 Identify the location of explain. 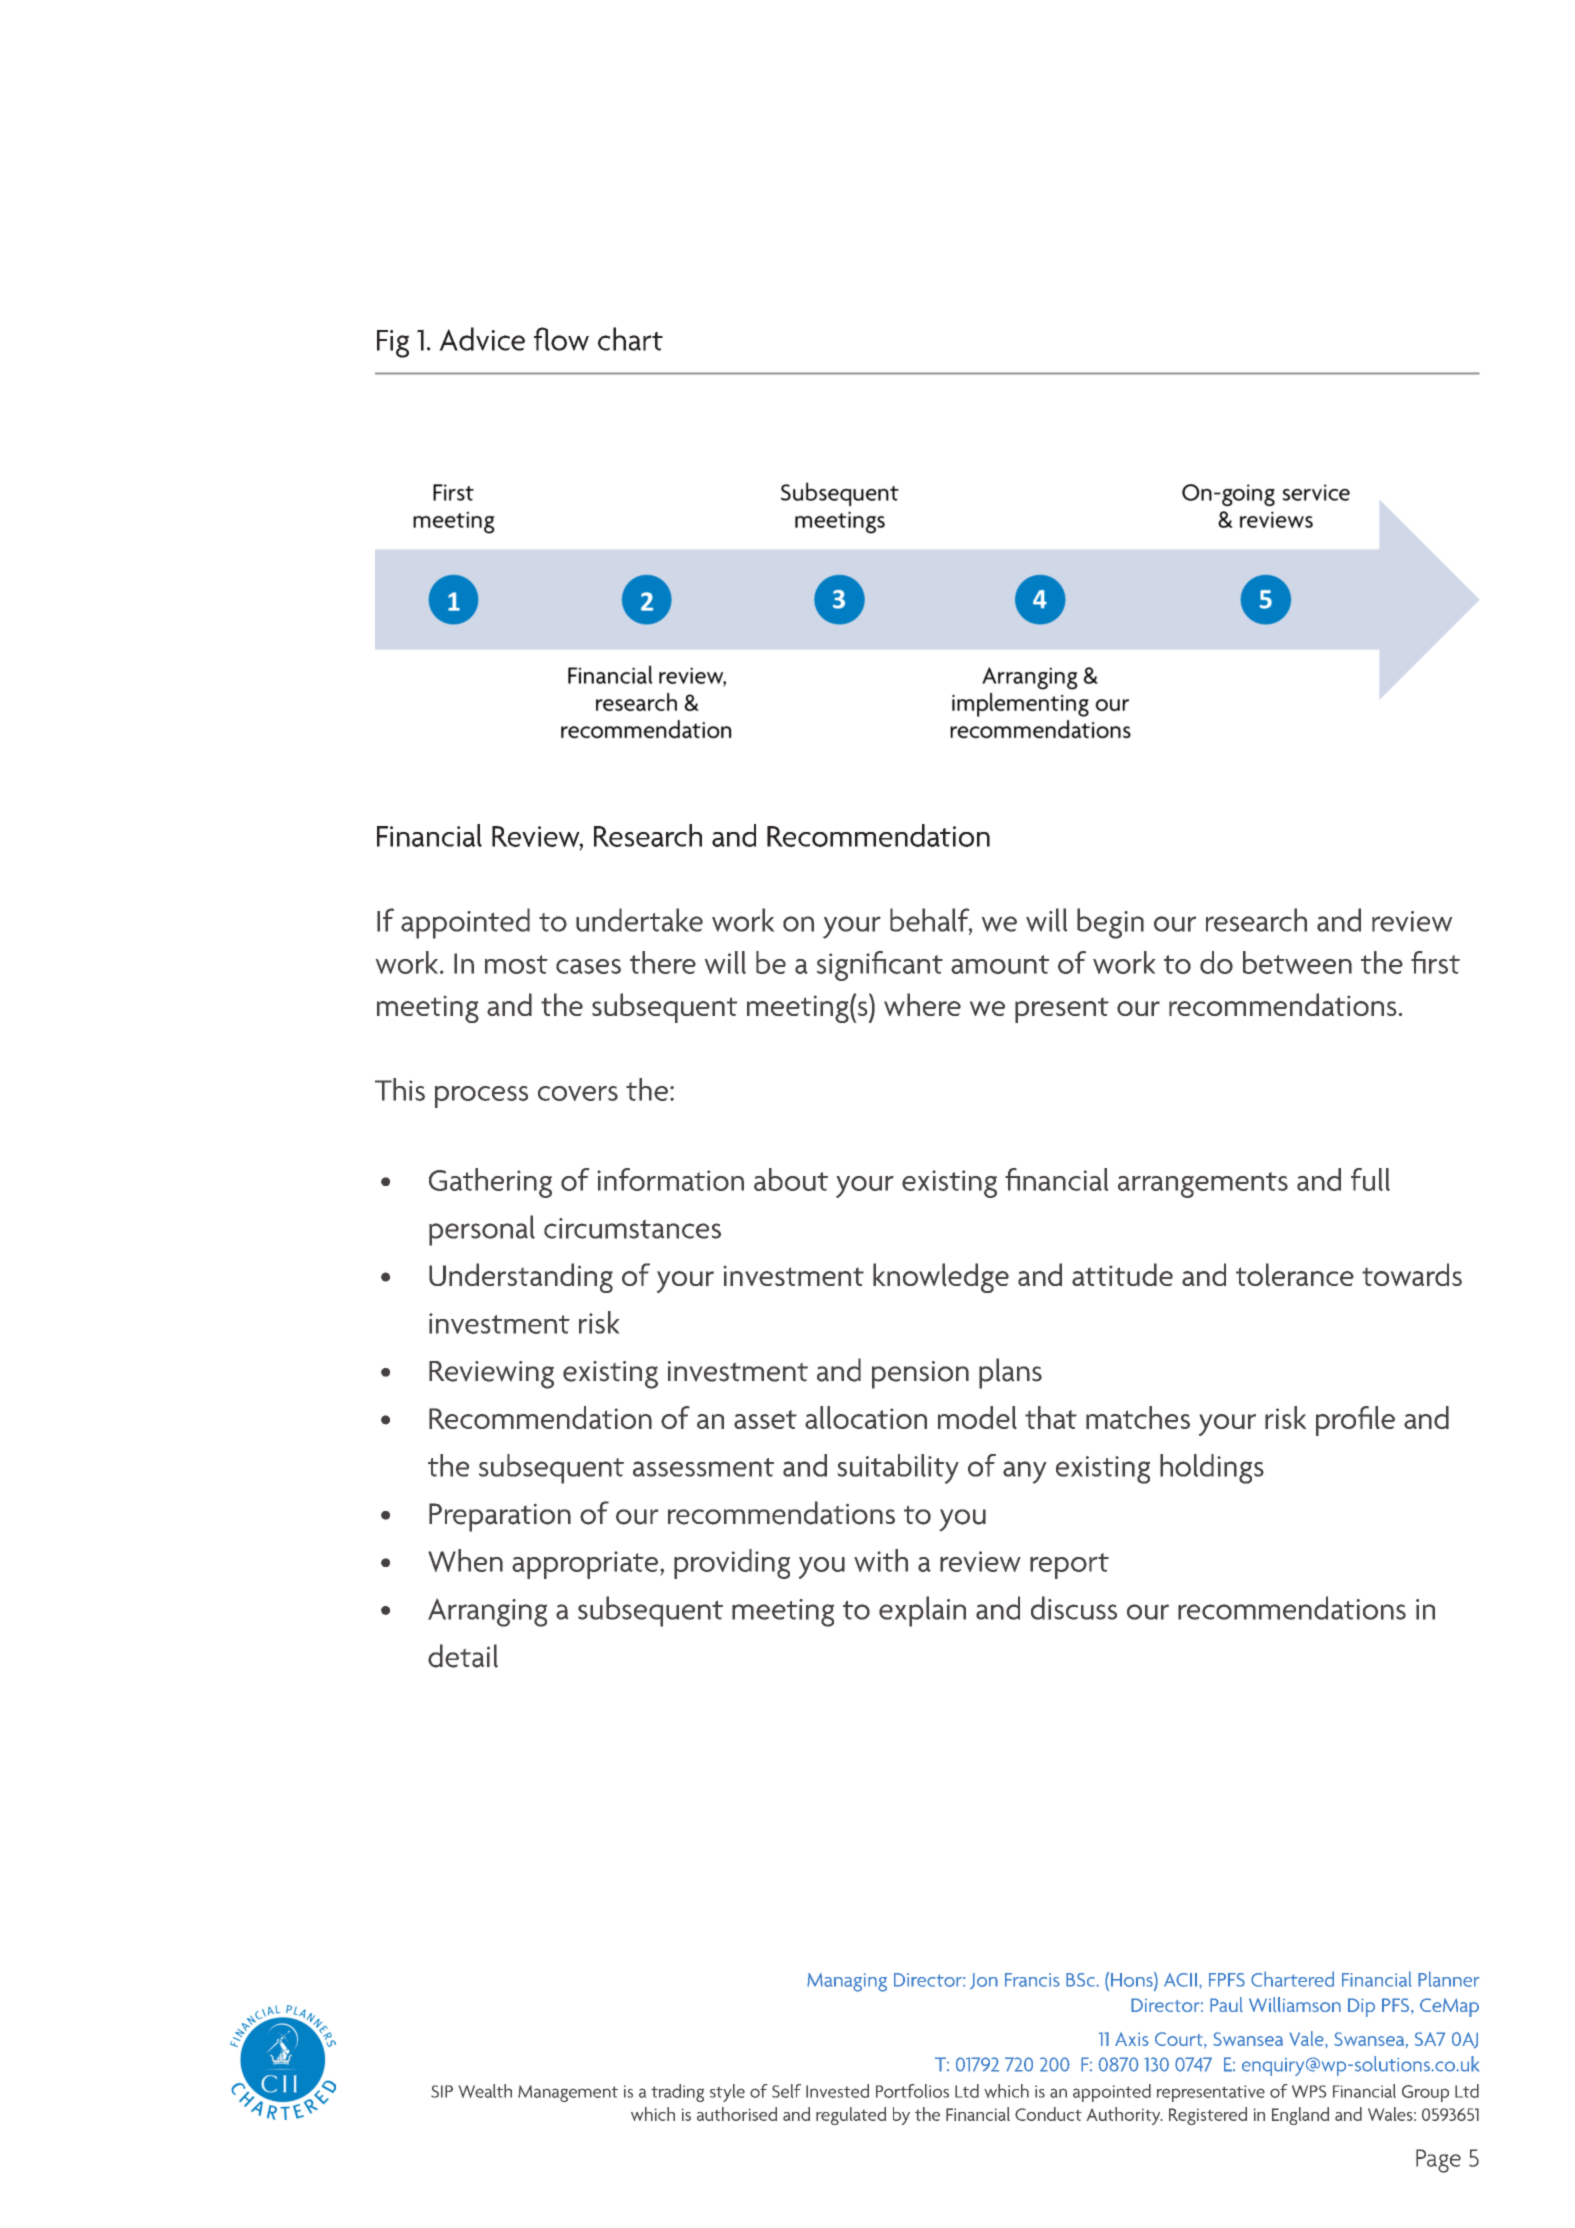
(922, 1611).
